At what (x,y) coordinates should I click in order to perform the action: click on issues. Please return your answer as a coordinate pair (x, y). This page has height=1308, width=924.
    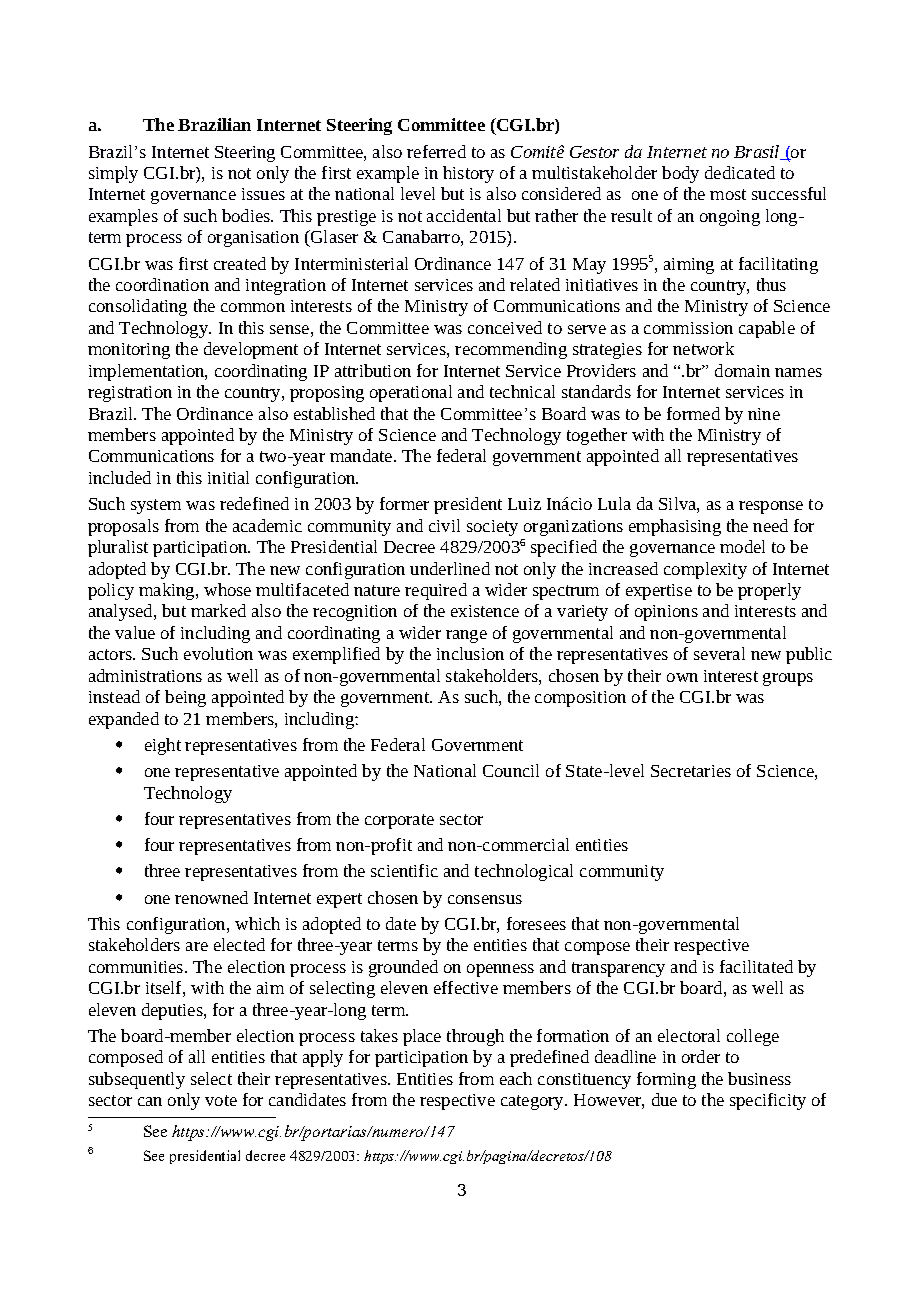
    Looking at the image, I should click on (263, 194).
